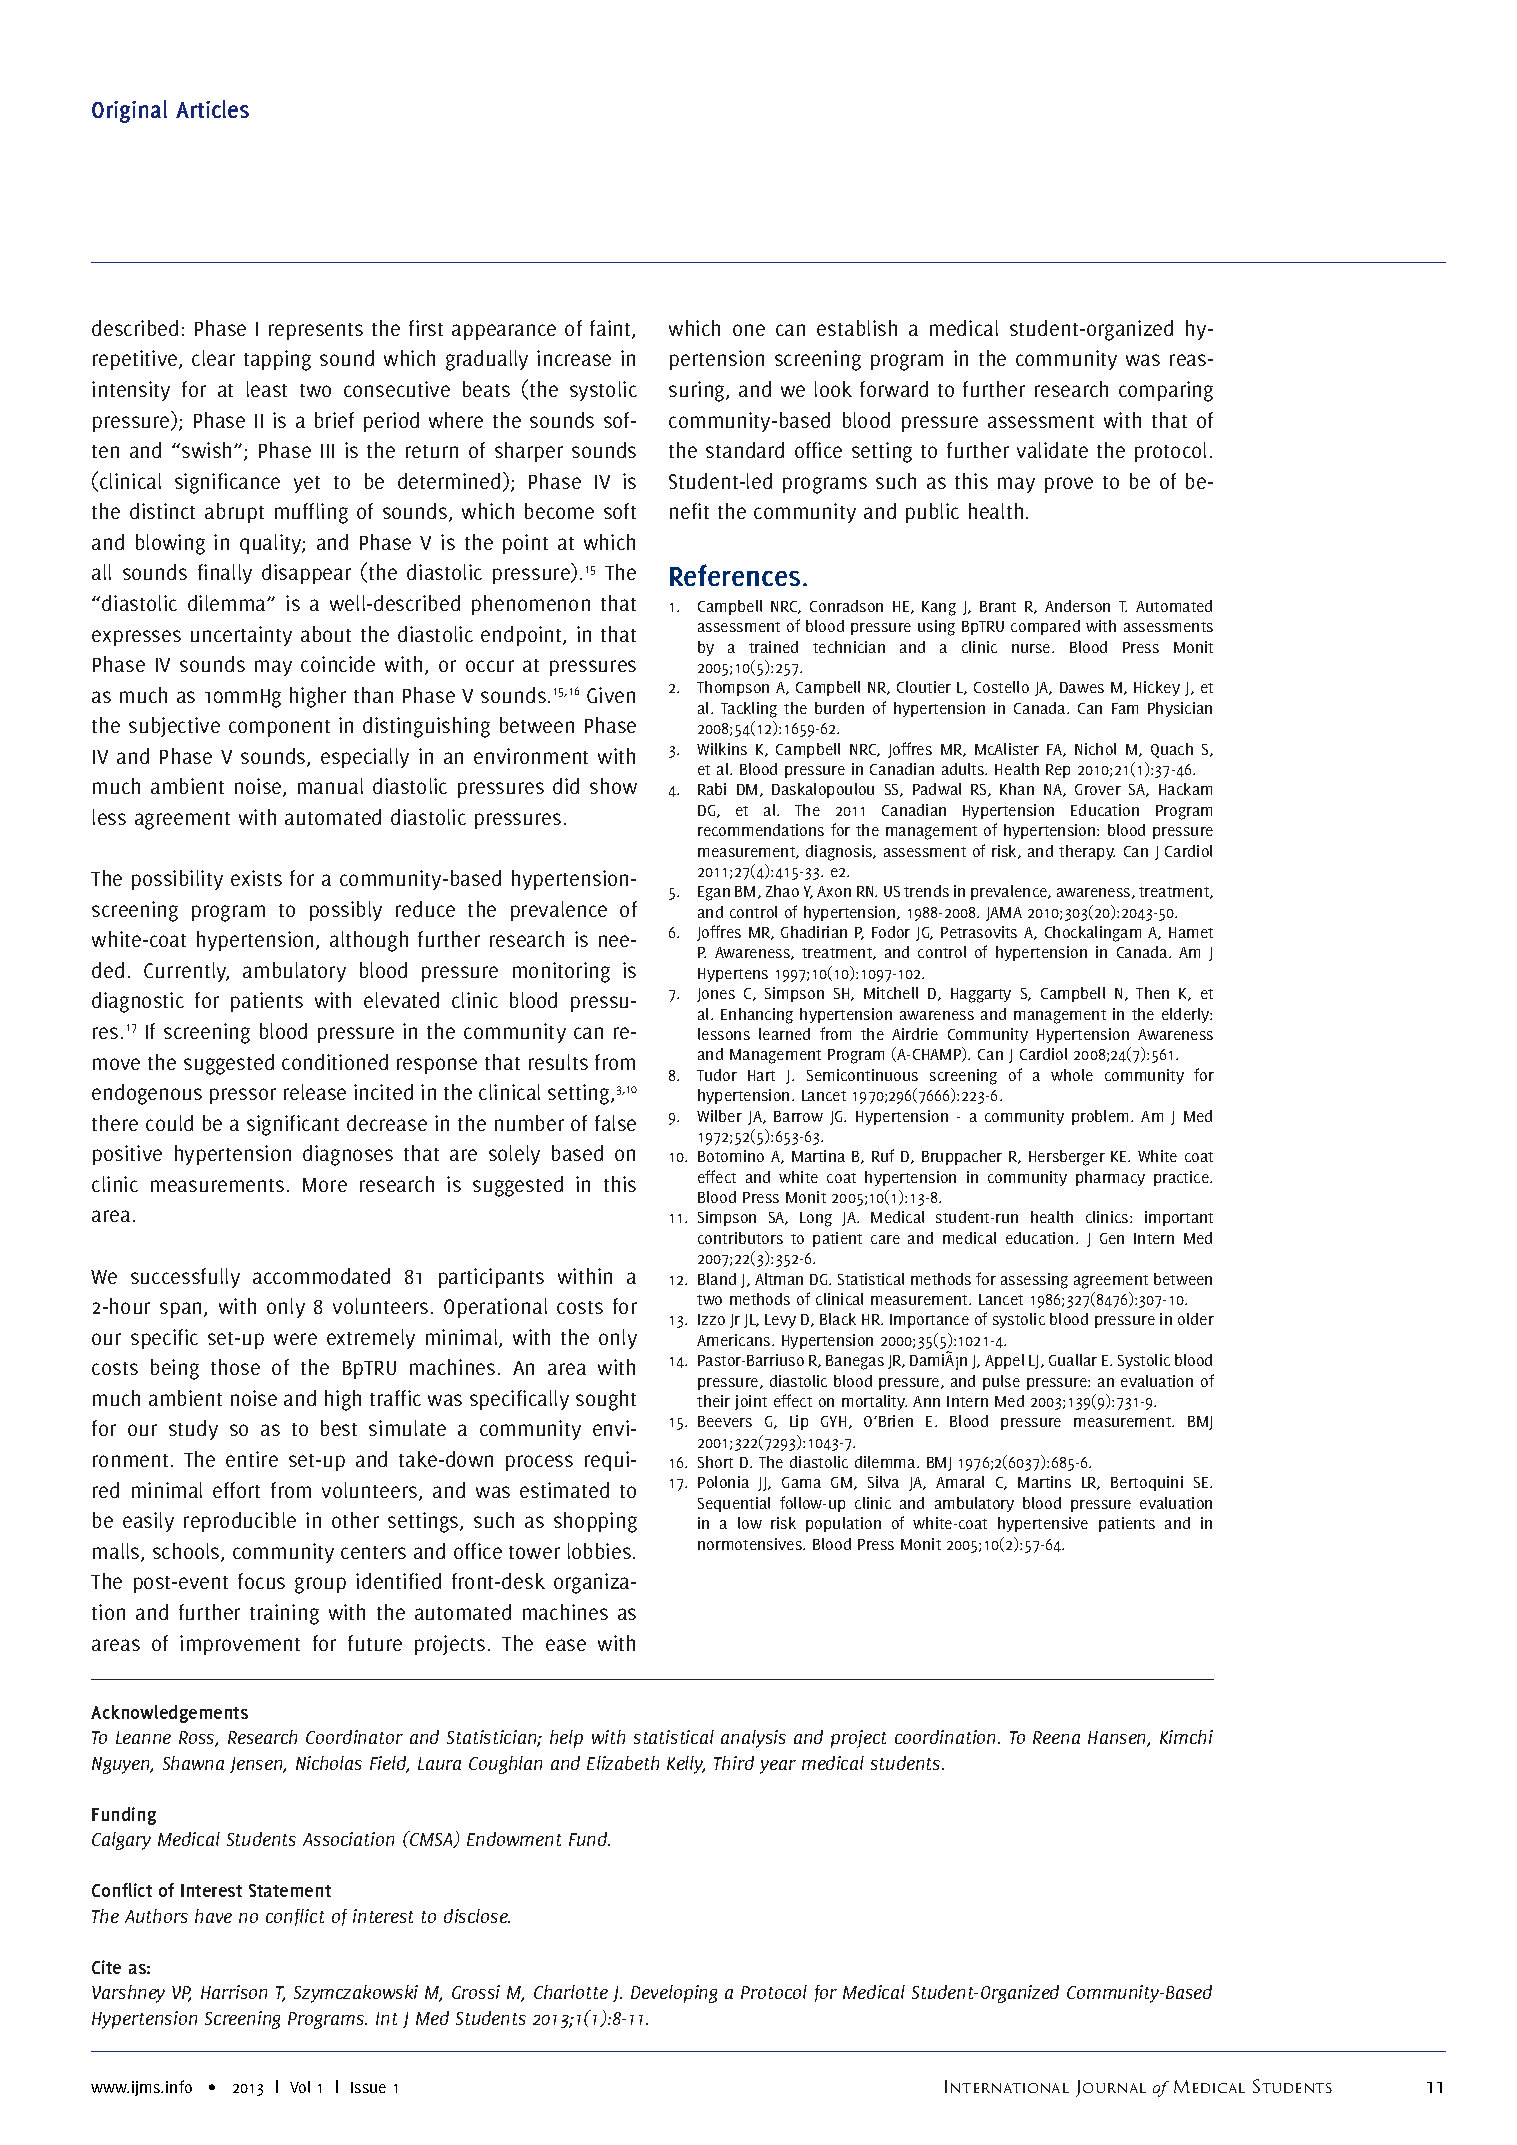 This screenshot has height=2145, width=1517. What do you see at coordinates (293, 1125) in the screenshot?
I see `significant` at bounding box center [293, 1125].
